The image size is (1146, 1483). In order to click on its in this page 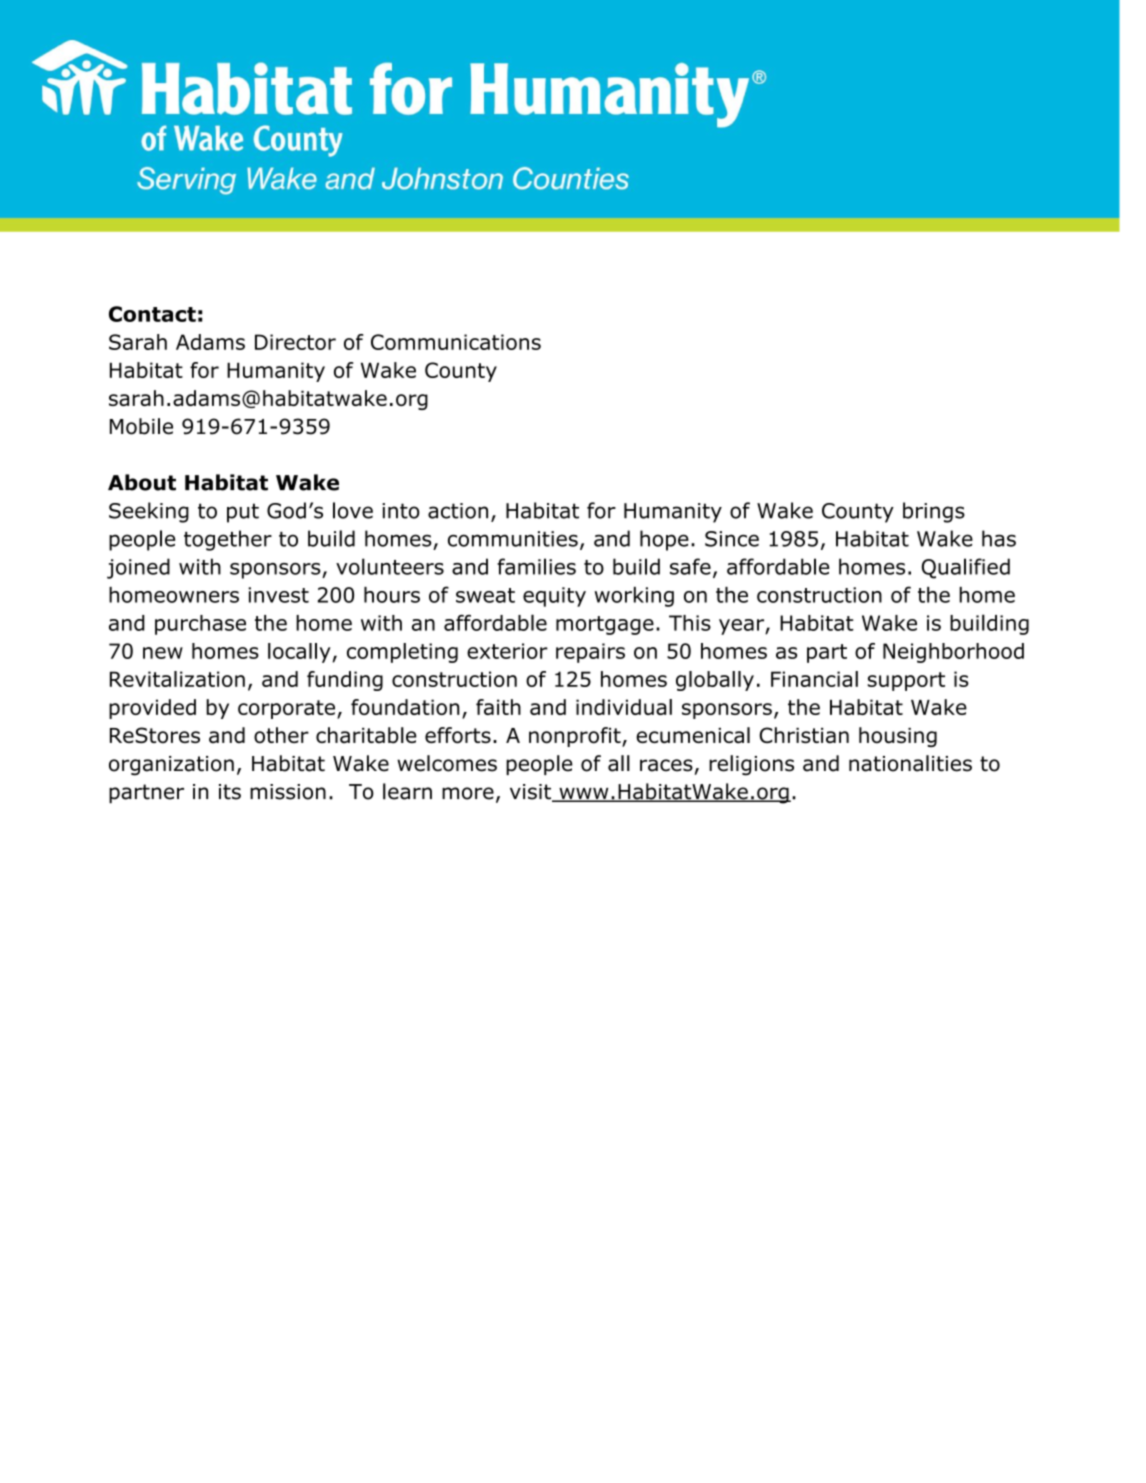, I will do `click(230, 792)`.
